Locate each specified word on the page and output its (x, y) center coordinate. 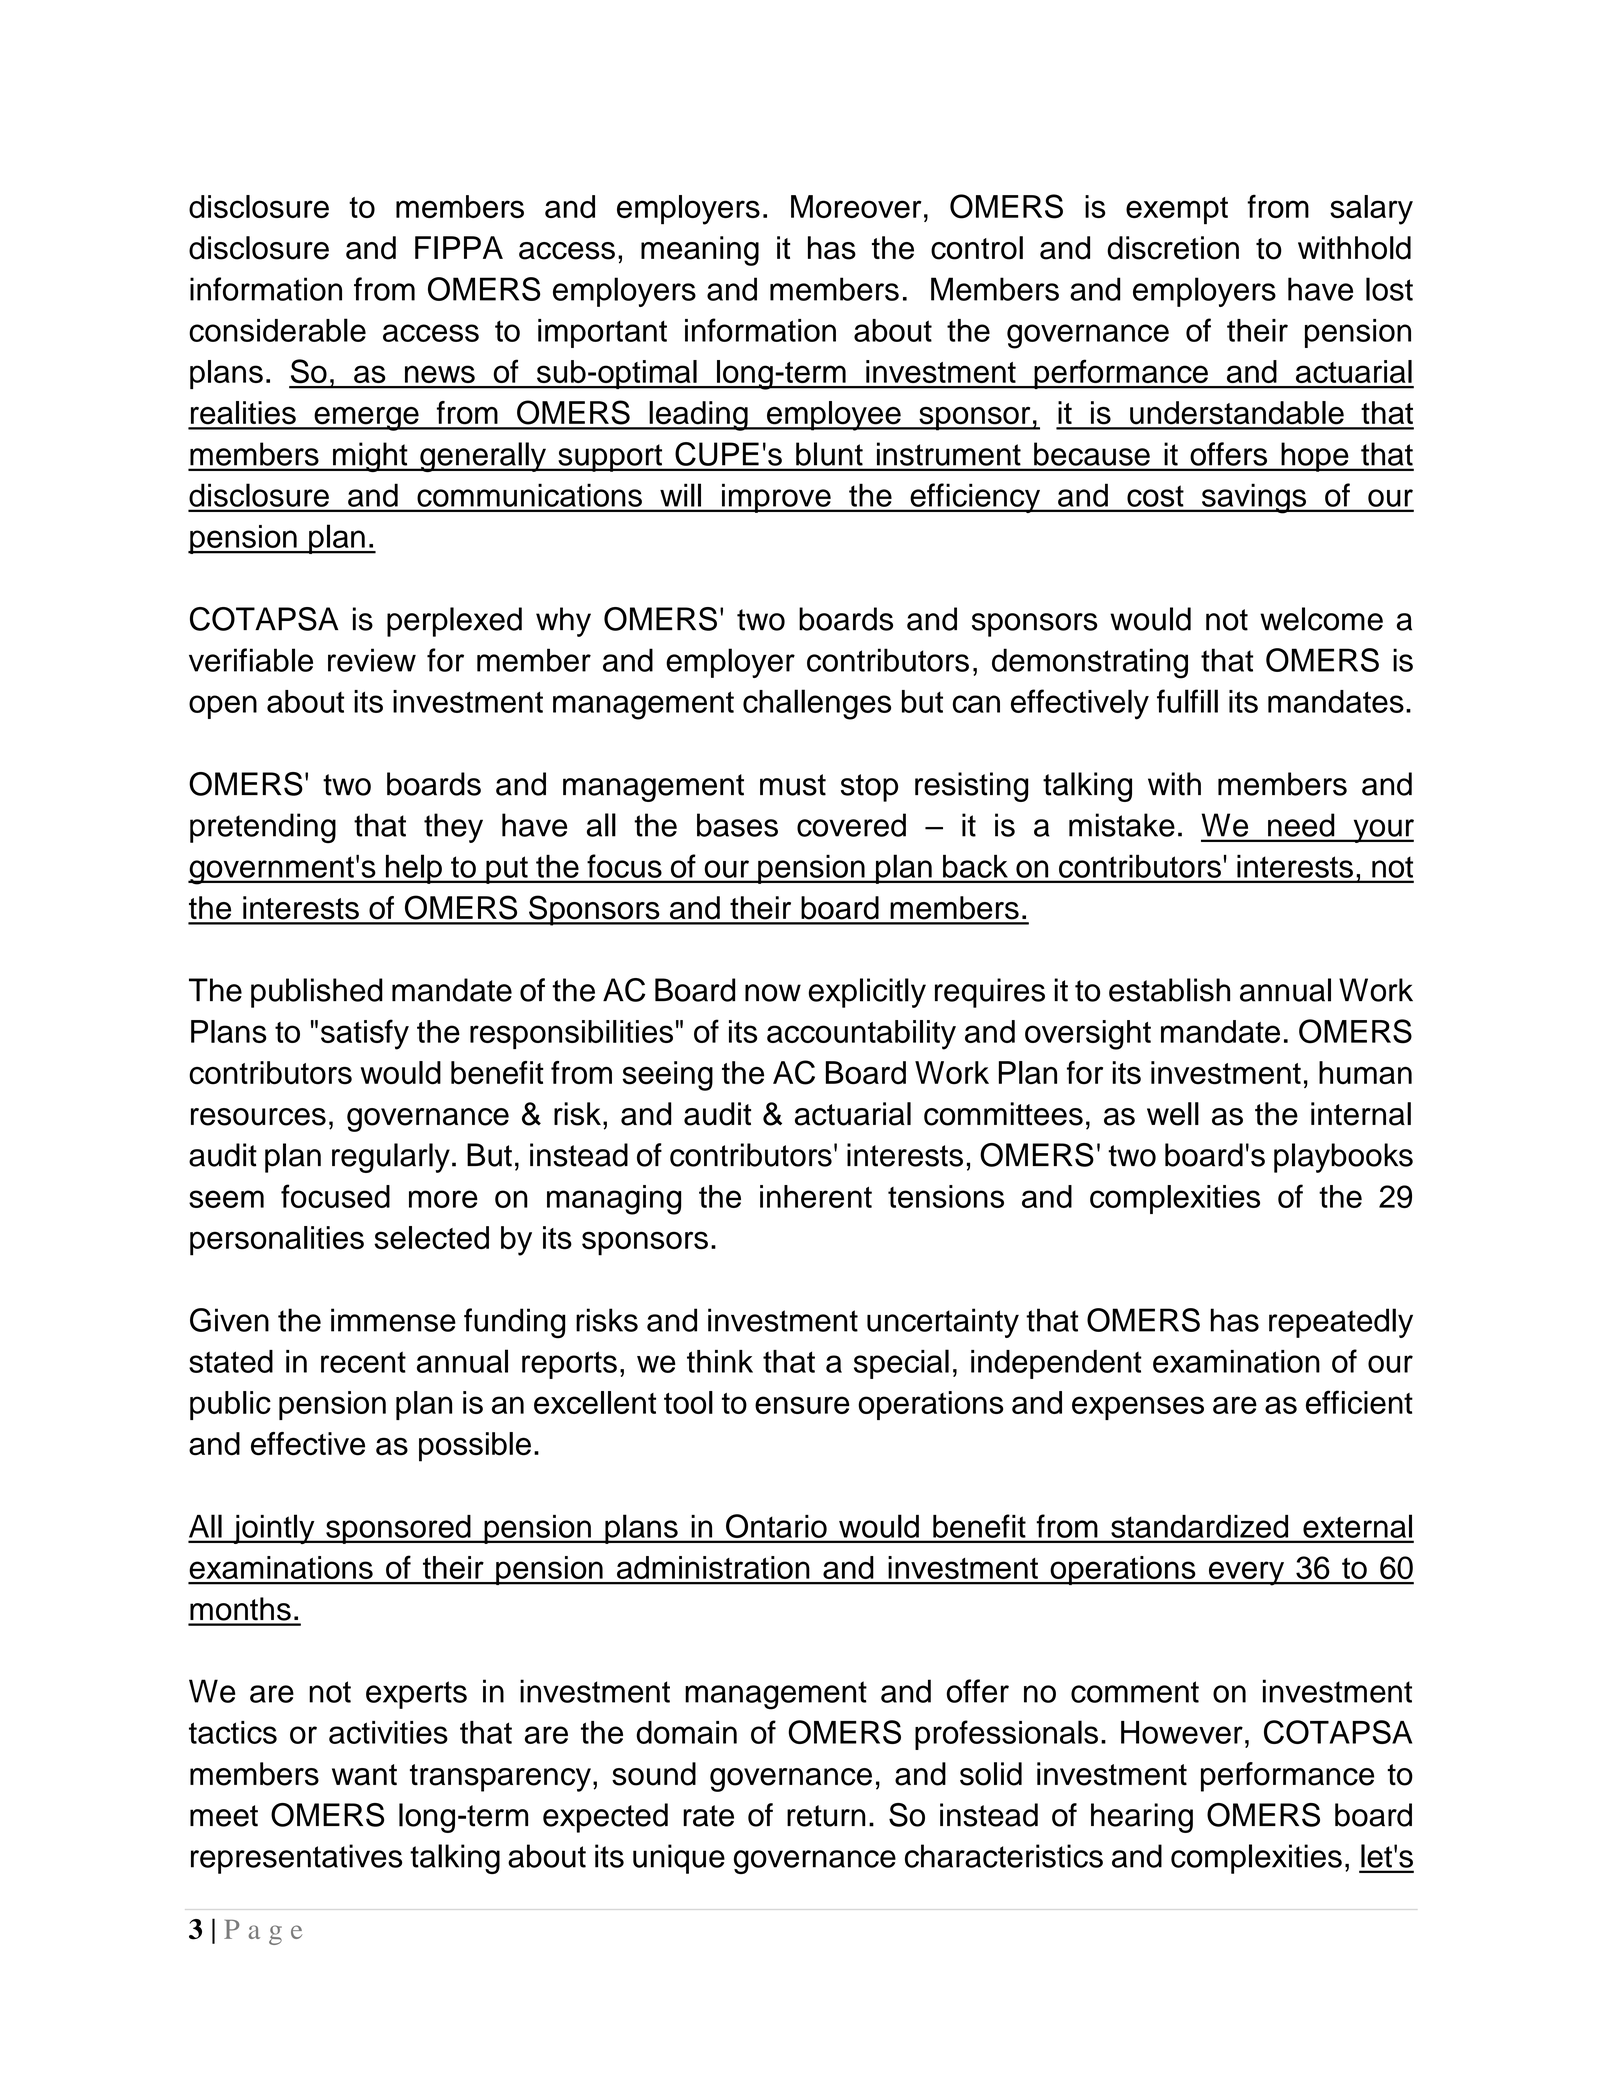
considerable (277, 330)
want (364, 1775)
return (826, 1816)
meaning (700, 251)
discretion (1173, 248)
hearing (1142, 1818)
